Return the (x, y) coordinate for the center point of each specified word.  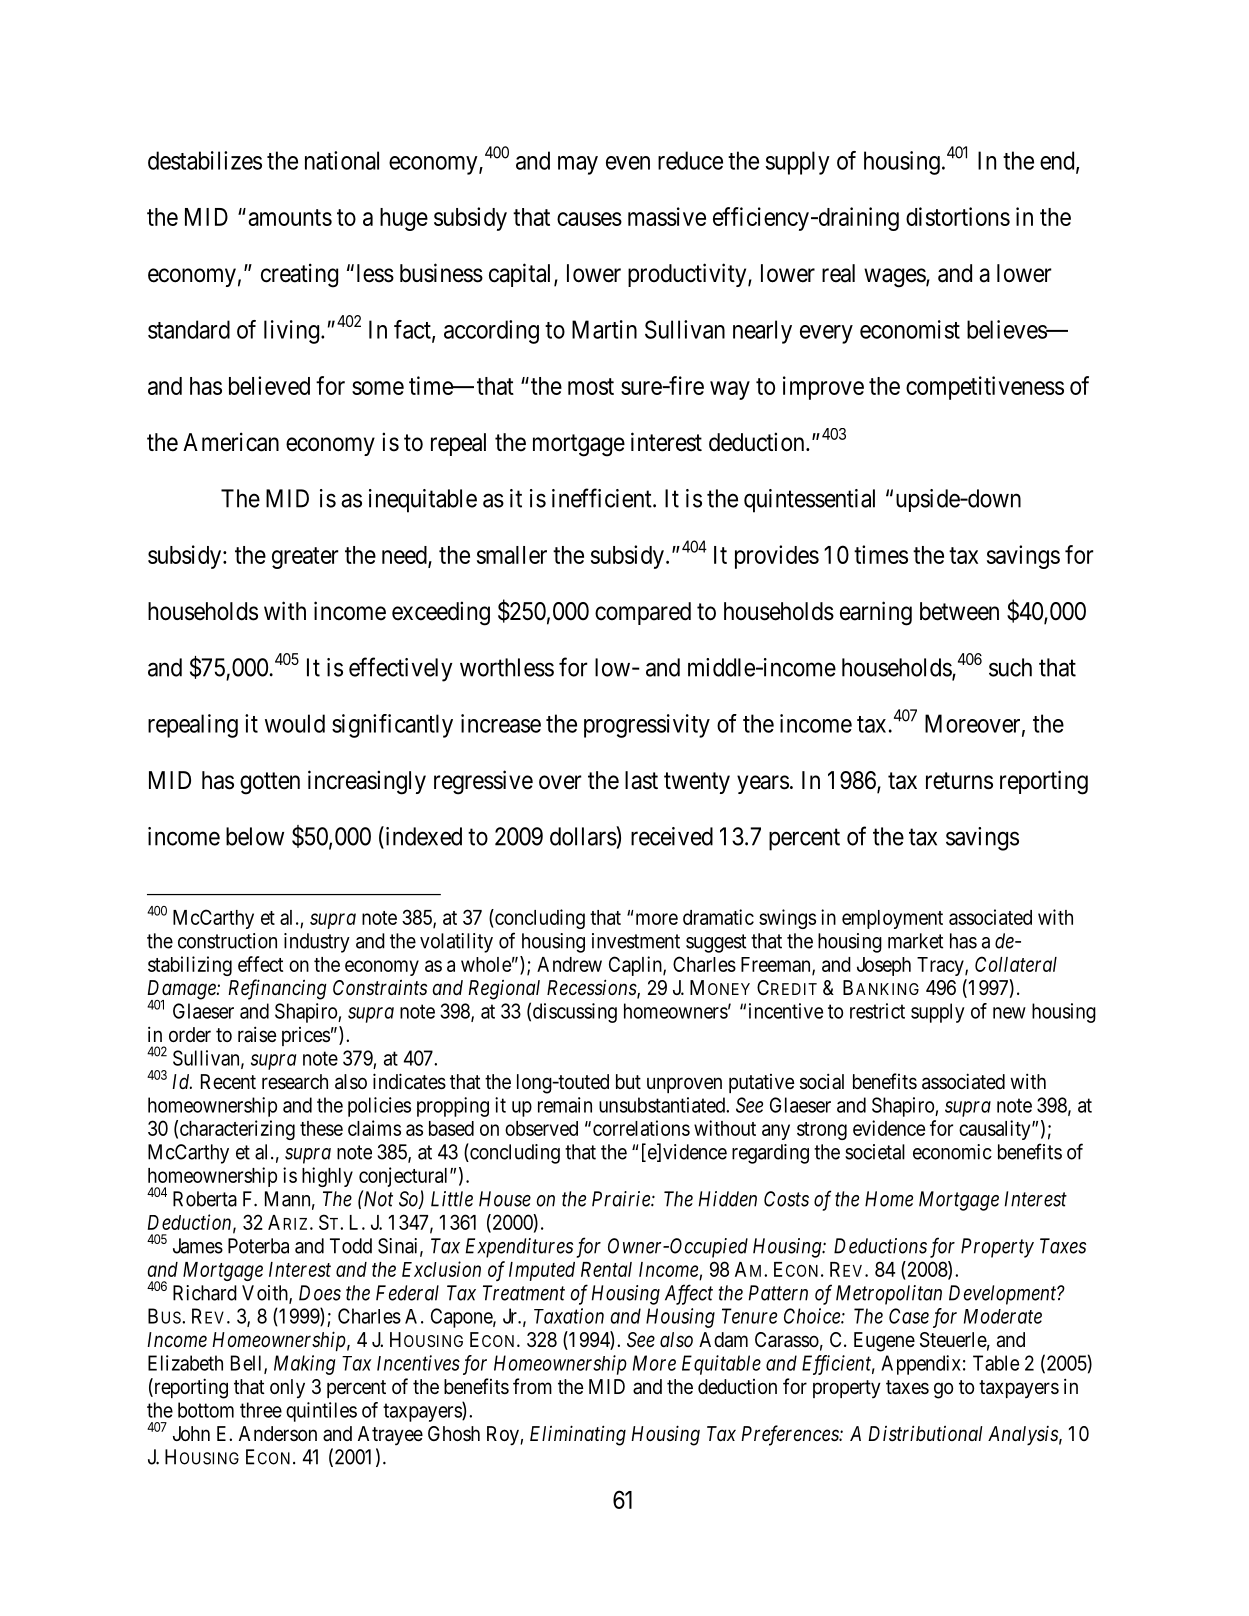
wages (895, 278)
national (342, 160)
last (641, 780)
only (287, 1389)
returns (959, 781)
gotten (270, 783)
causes (589, 219)
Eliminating (578, 1435)
